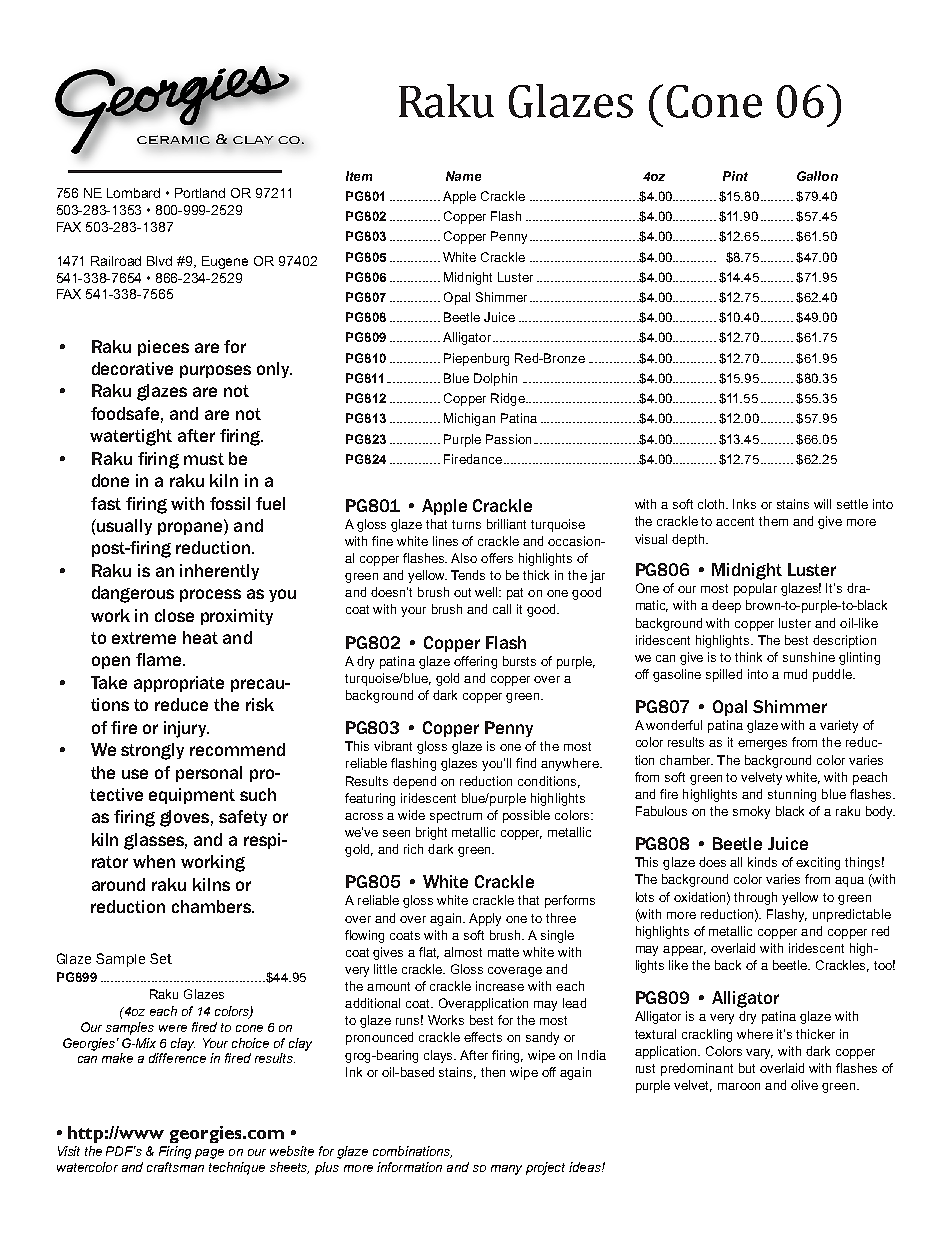 The image size is (952, 1233). What do you see at coordinates (466, 524) in the image?
I see `turns` at bounding box center [466, 524].
